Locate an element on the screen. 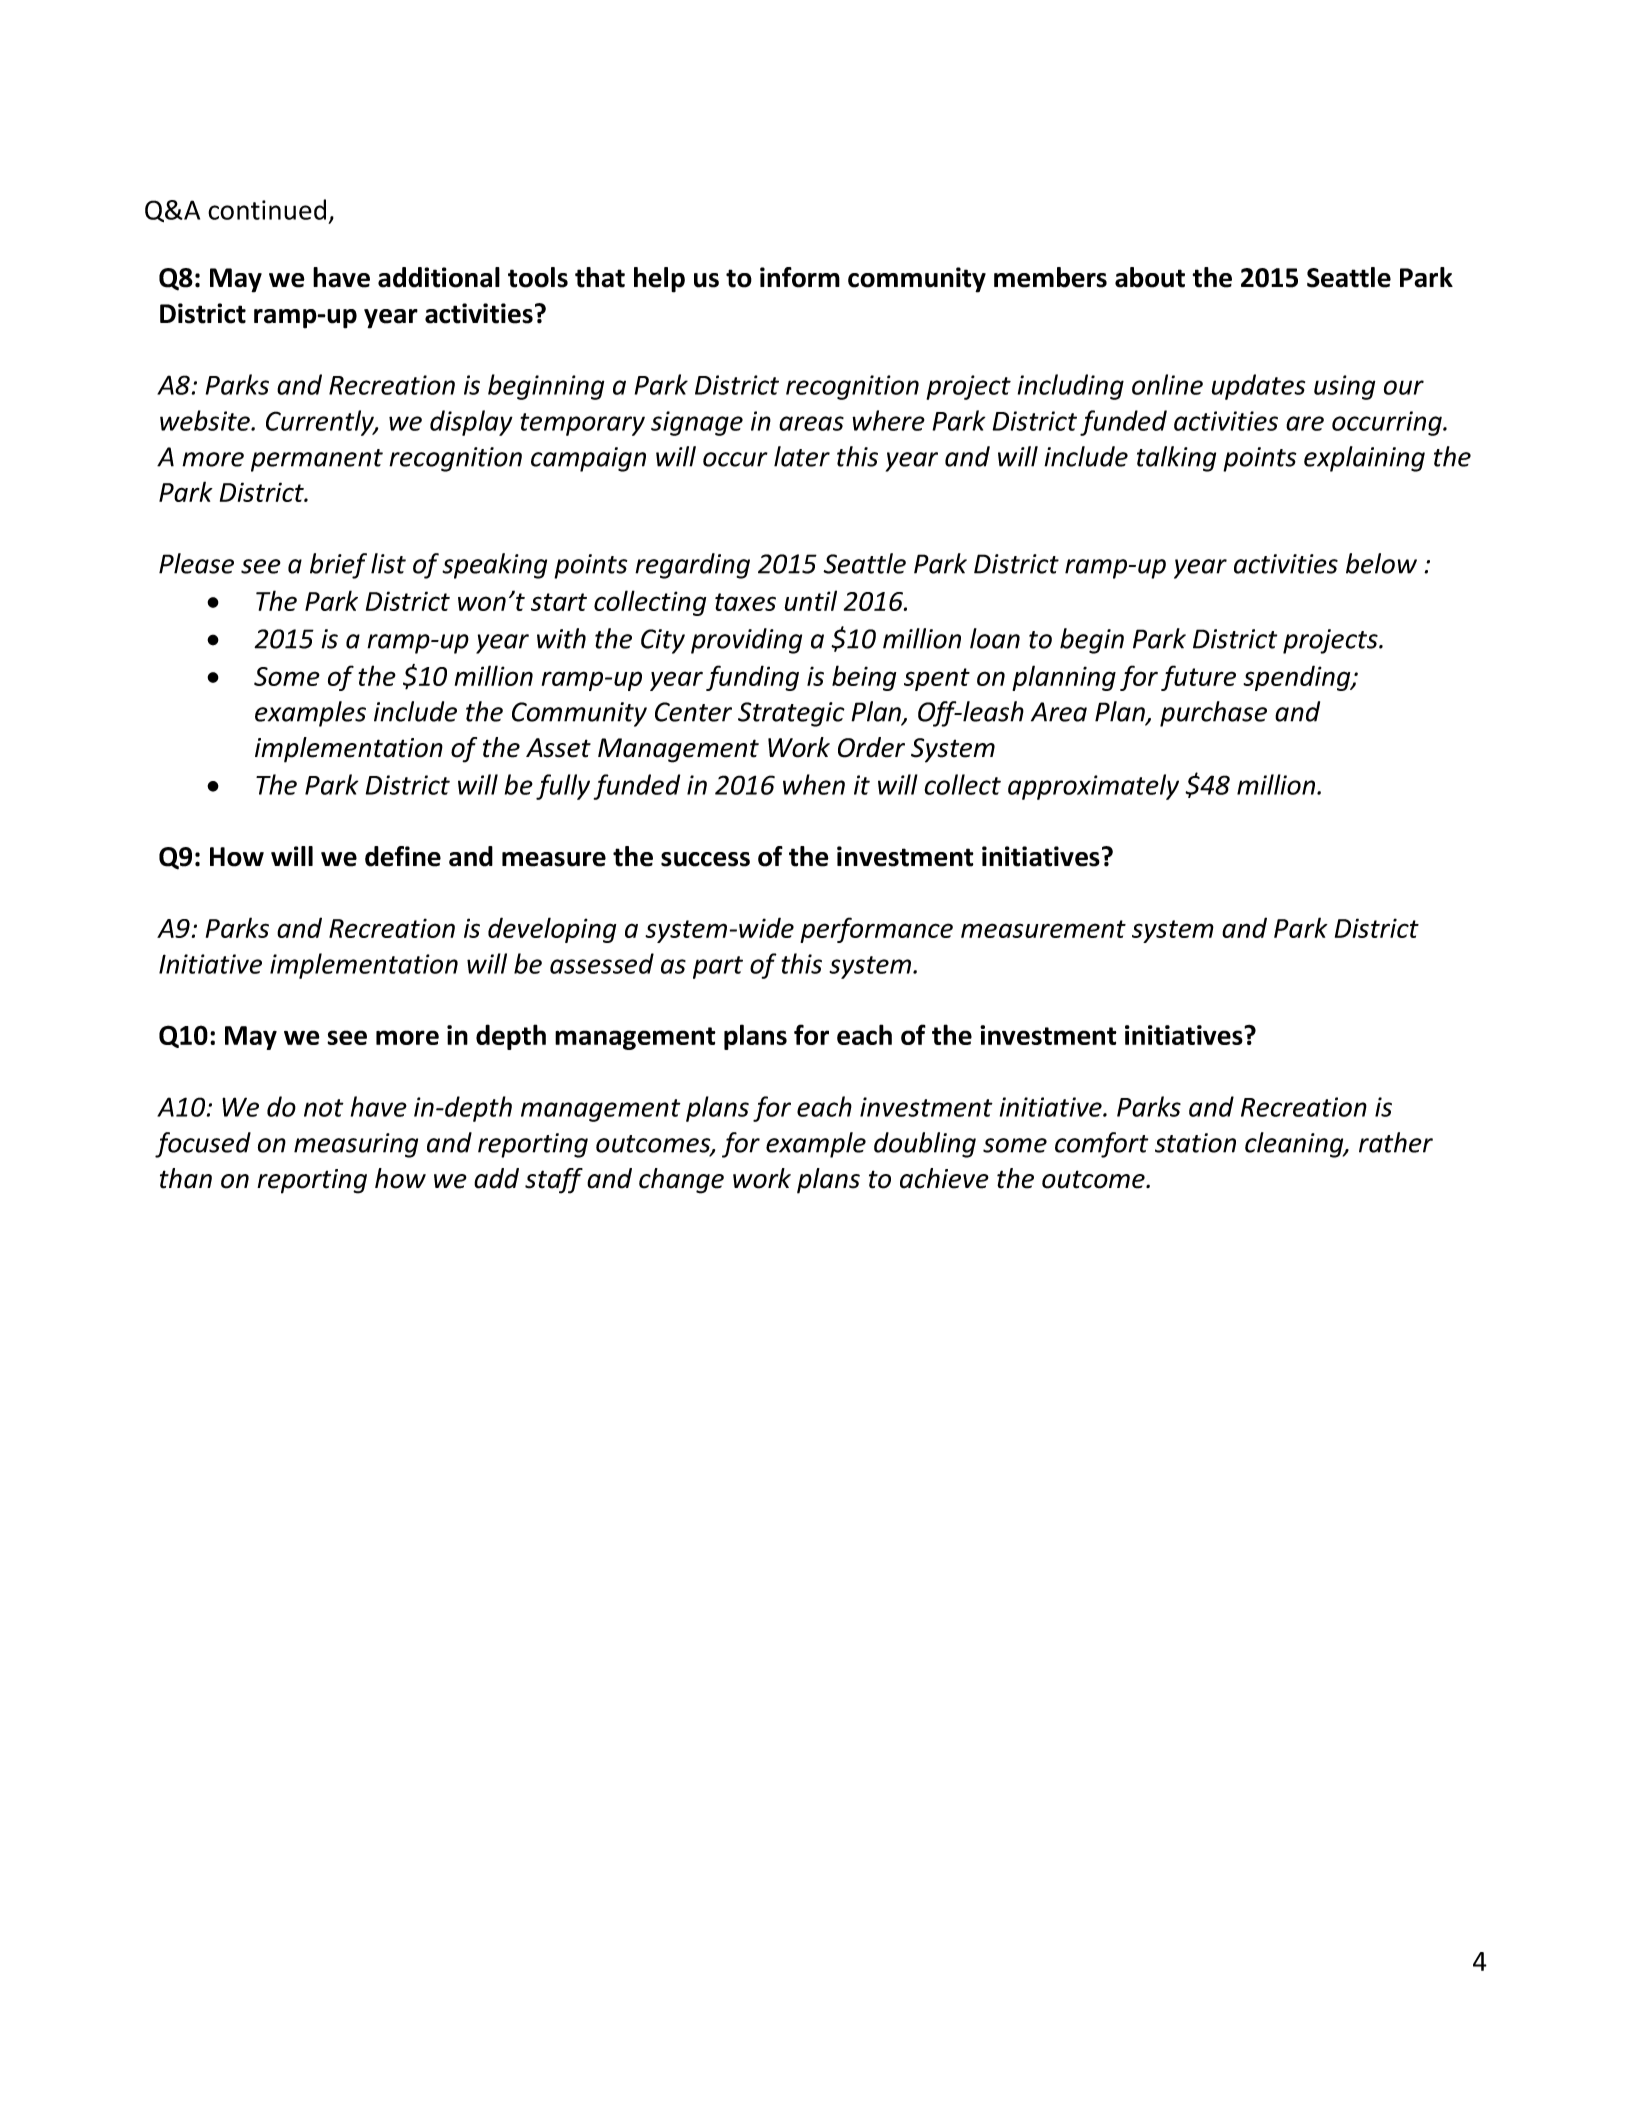  below is located at coordinates (1381, 563).
